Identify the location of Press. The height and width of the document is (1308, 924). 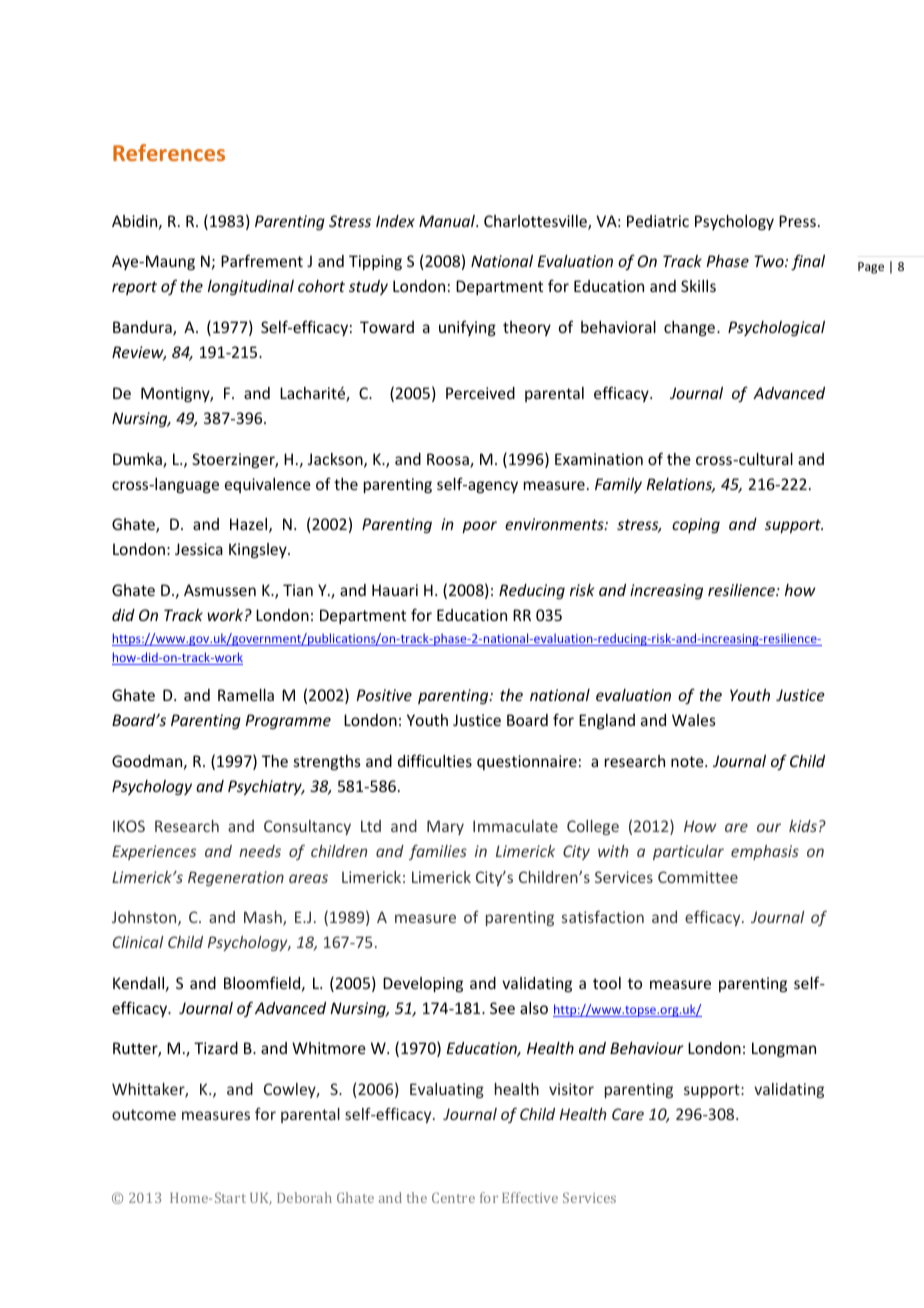
(797, 221).
